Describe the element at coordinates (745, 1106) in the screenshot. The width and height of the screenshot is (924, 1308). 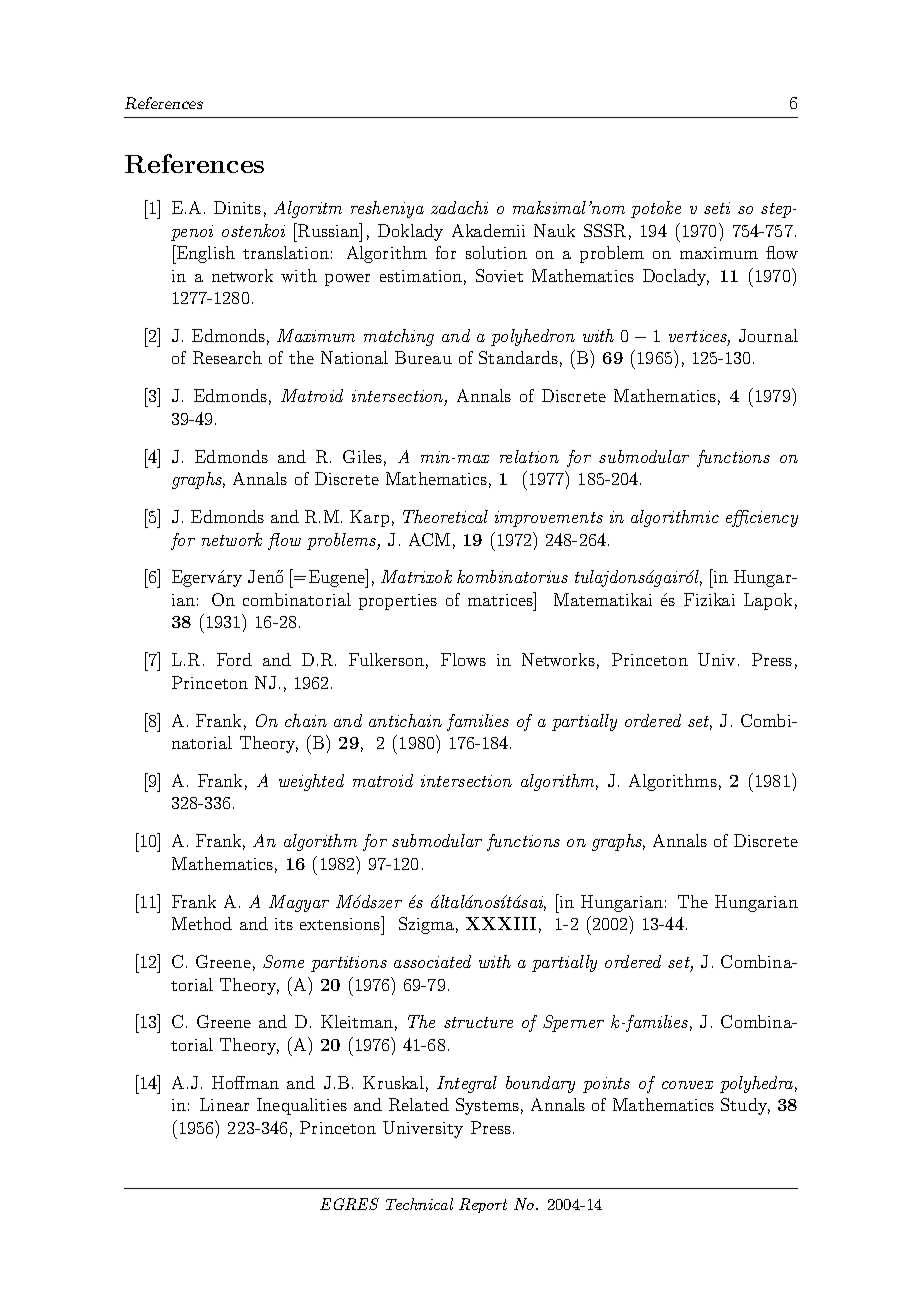
I see `Study` at that location.
